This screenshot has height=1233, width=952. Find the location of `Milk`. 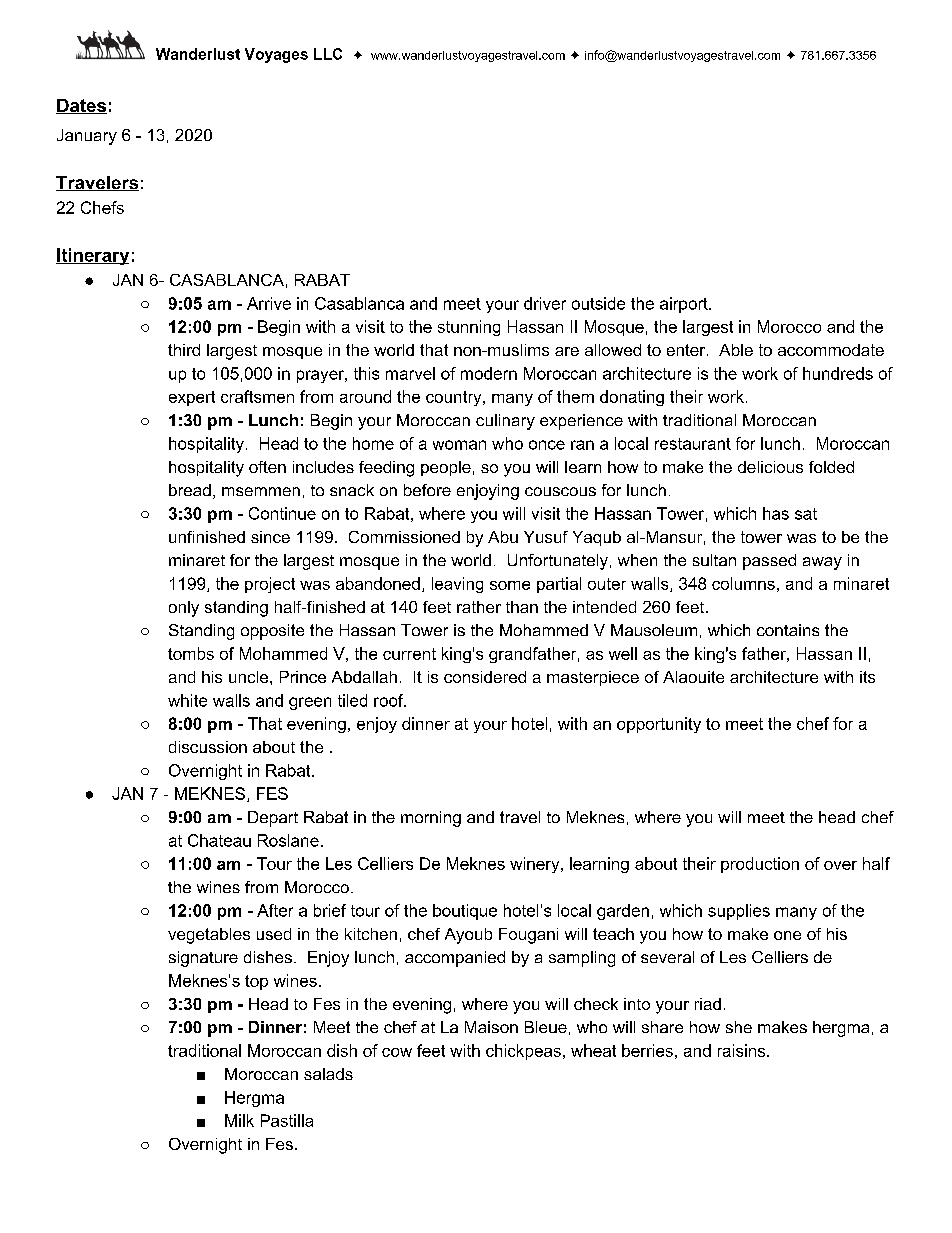

Milk is located at coordinates (239, 1120).
